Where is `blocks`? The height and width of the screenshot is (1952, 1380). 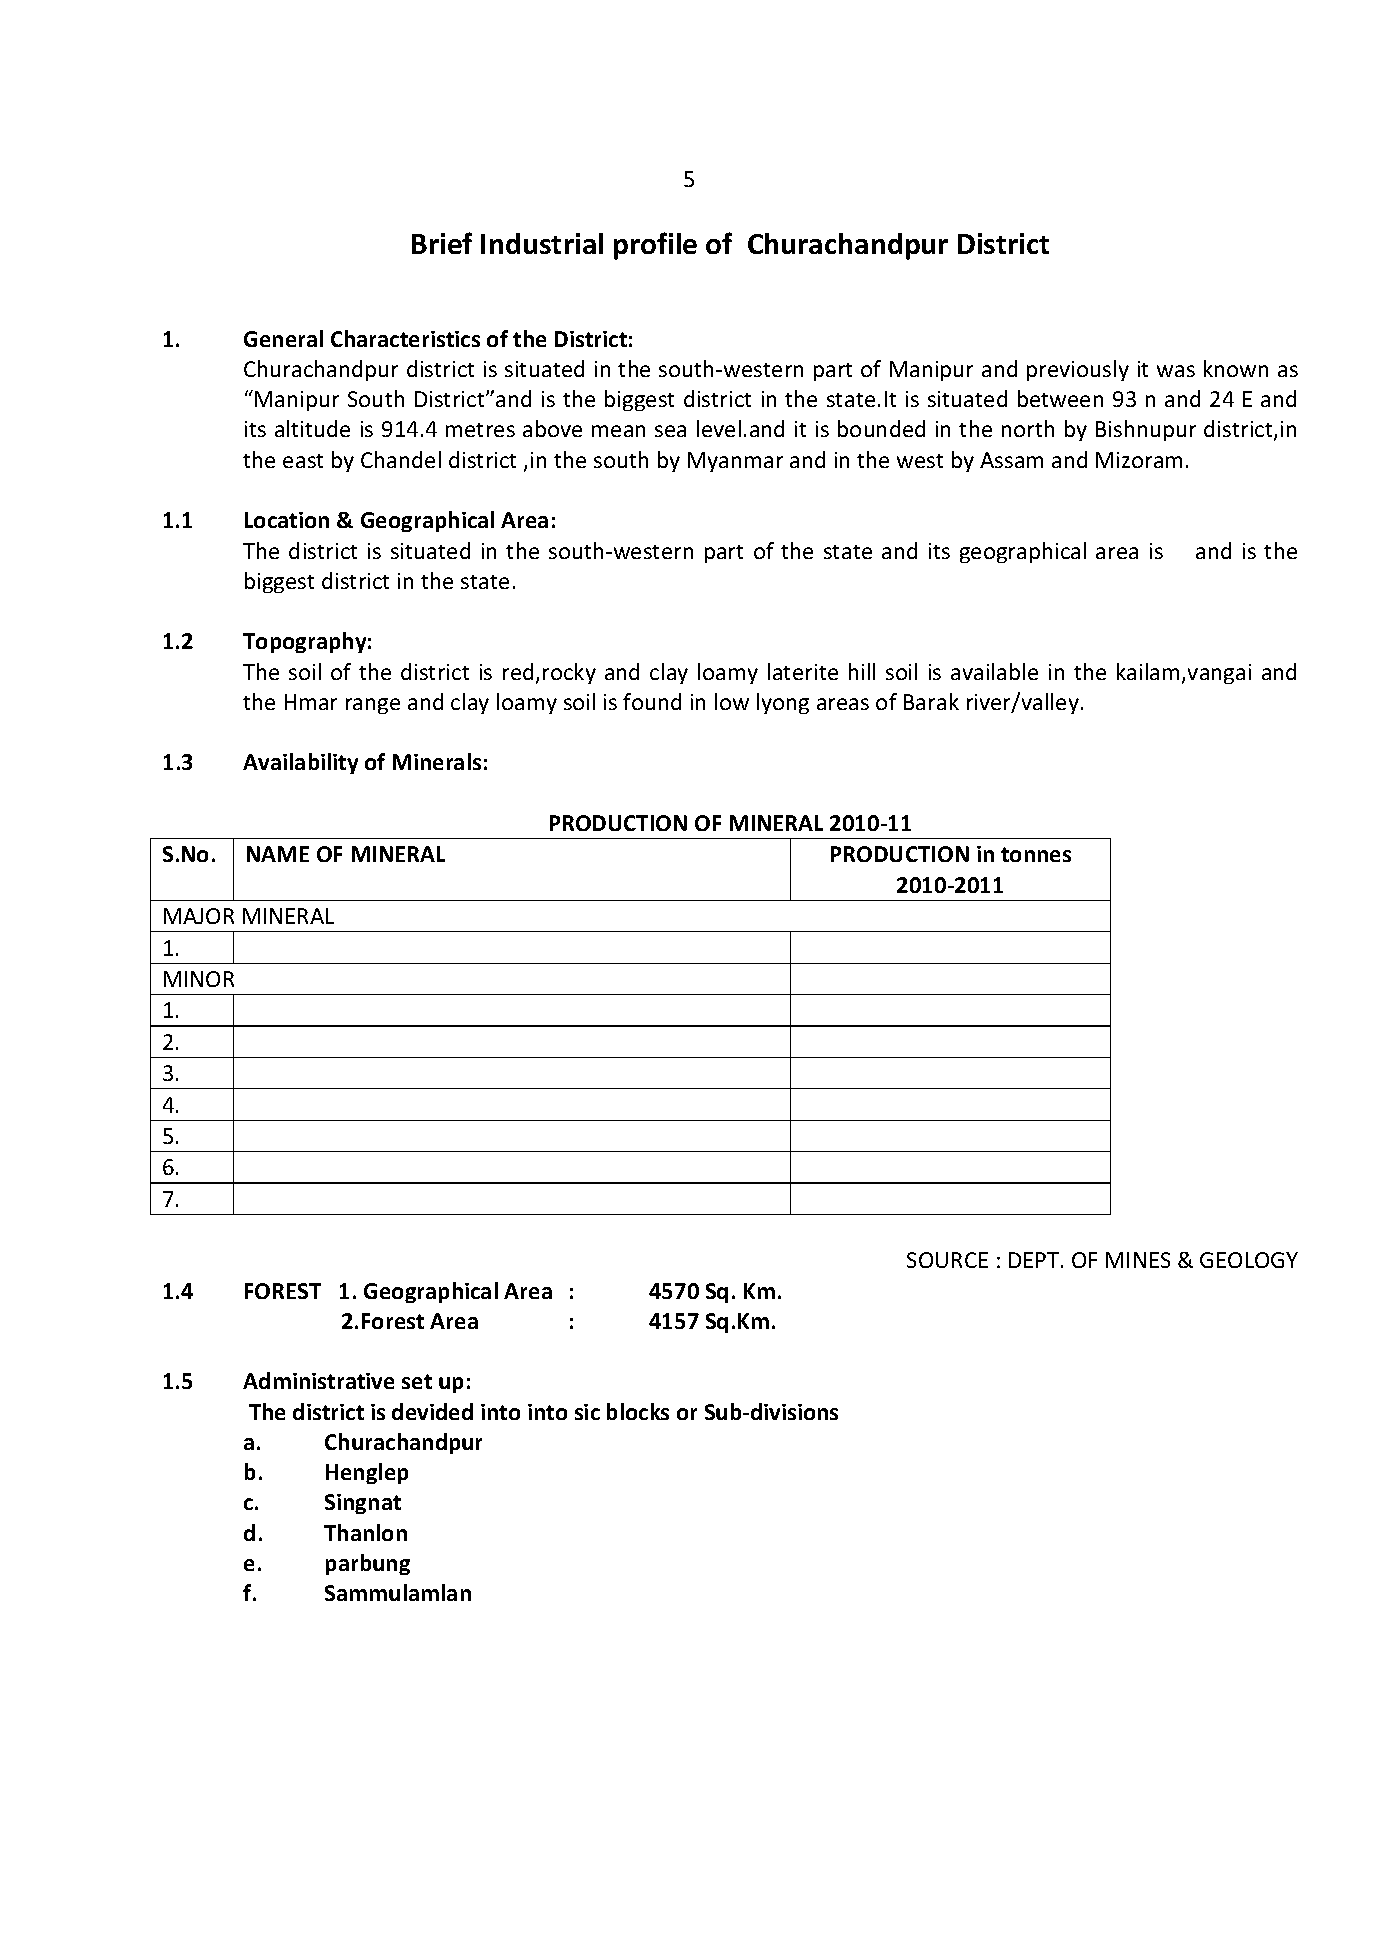 blocks is located at coordinates (638, 1411).
